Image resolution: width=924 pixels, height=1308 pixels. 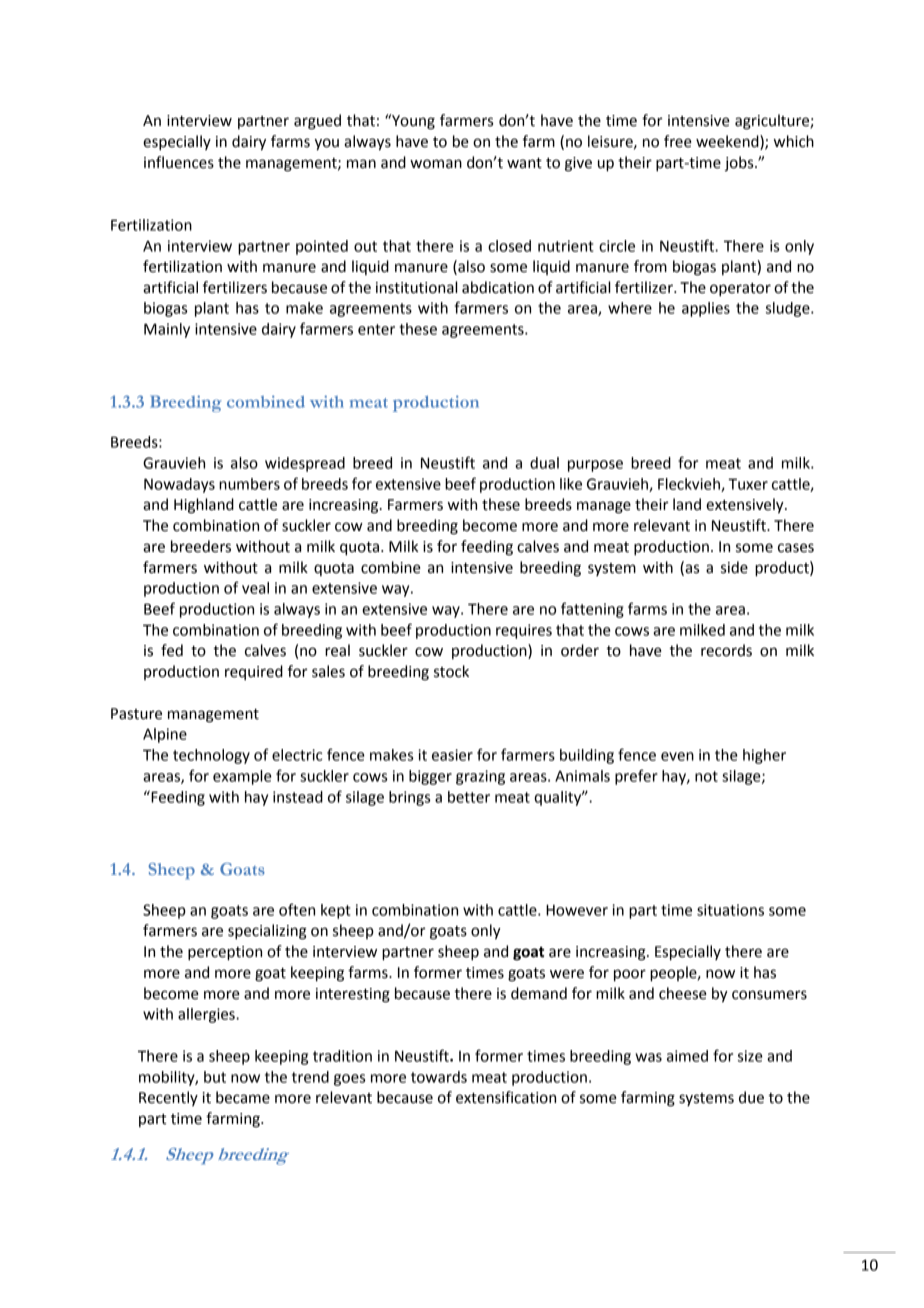 What do you see at coordinates (436, 164) in the screenshot?
I see `woman` at bounding box center [436, 164].
